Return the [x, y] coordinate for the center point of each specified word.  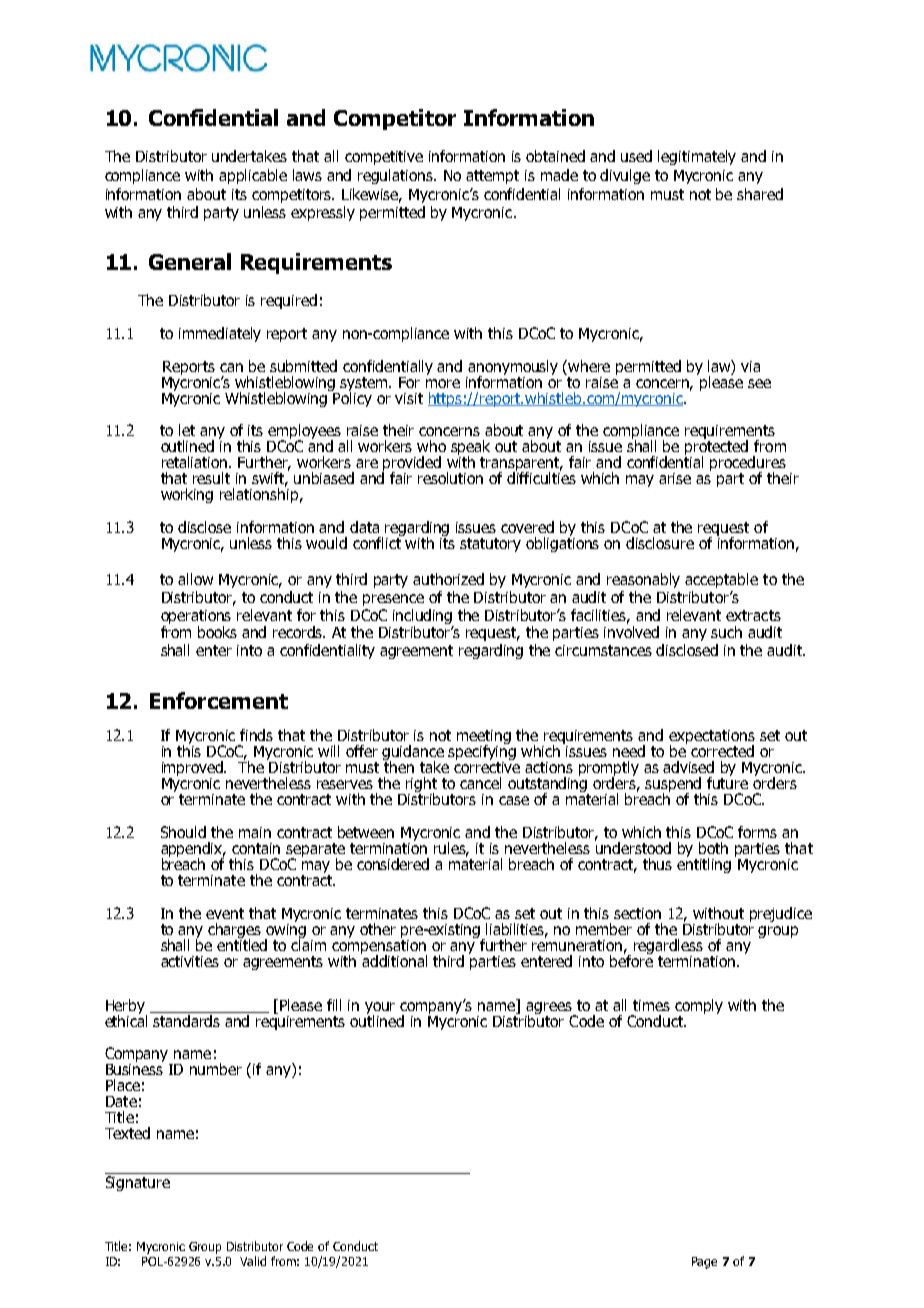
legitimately [697, 157]
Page [704, 1263]
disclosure [660, 543]
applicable [253, 176]
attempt [492, 177]
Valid [253, 1261]
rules [451, 849]
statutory [490, 545]
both [713, 848]
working [187, 495]
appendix [193, 851]
